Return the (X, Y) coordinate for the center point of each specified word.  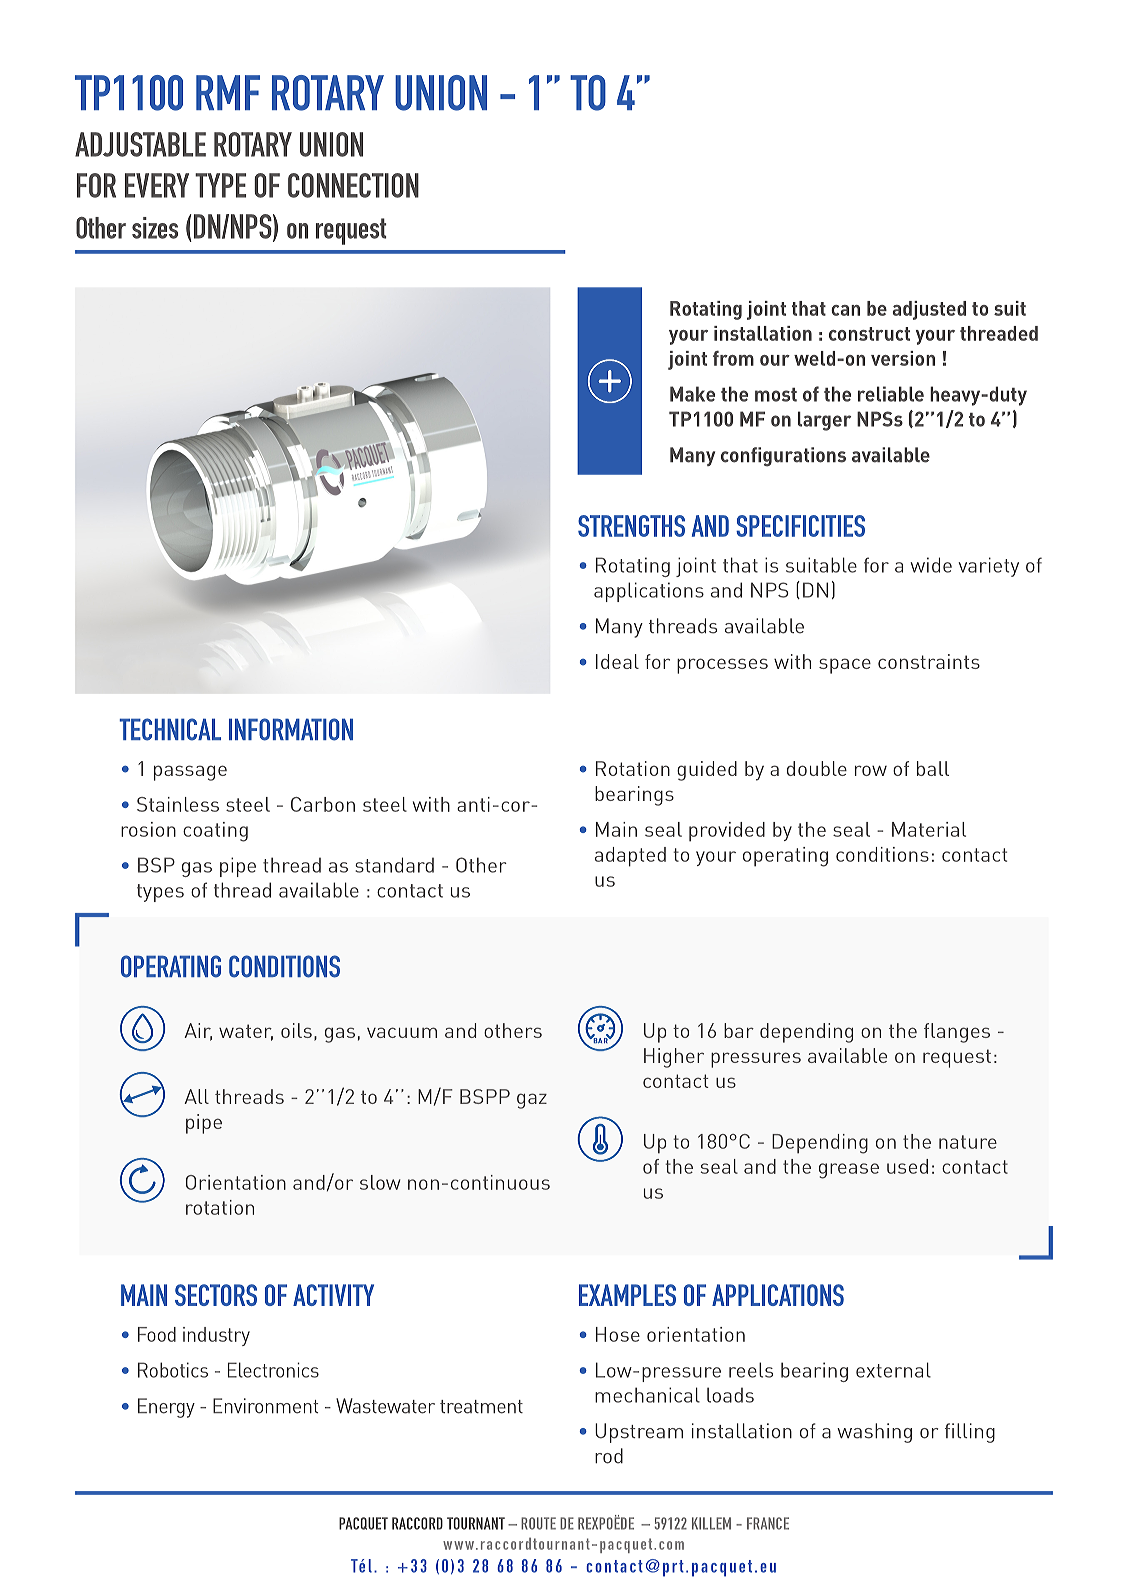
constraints (929, 661)
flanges (957, 1033)
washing (874, 1433)
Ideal (617, 661)
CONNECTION (353, 185)
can (845, 310)
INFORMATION (291, 729)
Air (198, 1031)
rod (609, 1456)
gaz (532, 1101)
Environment (265, 1406)
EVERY (157, 185)
